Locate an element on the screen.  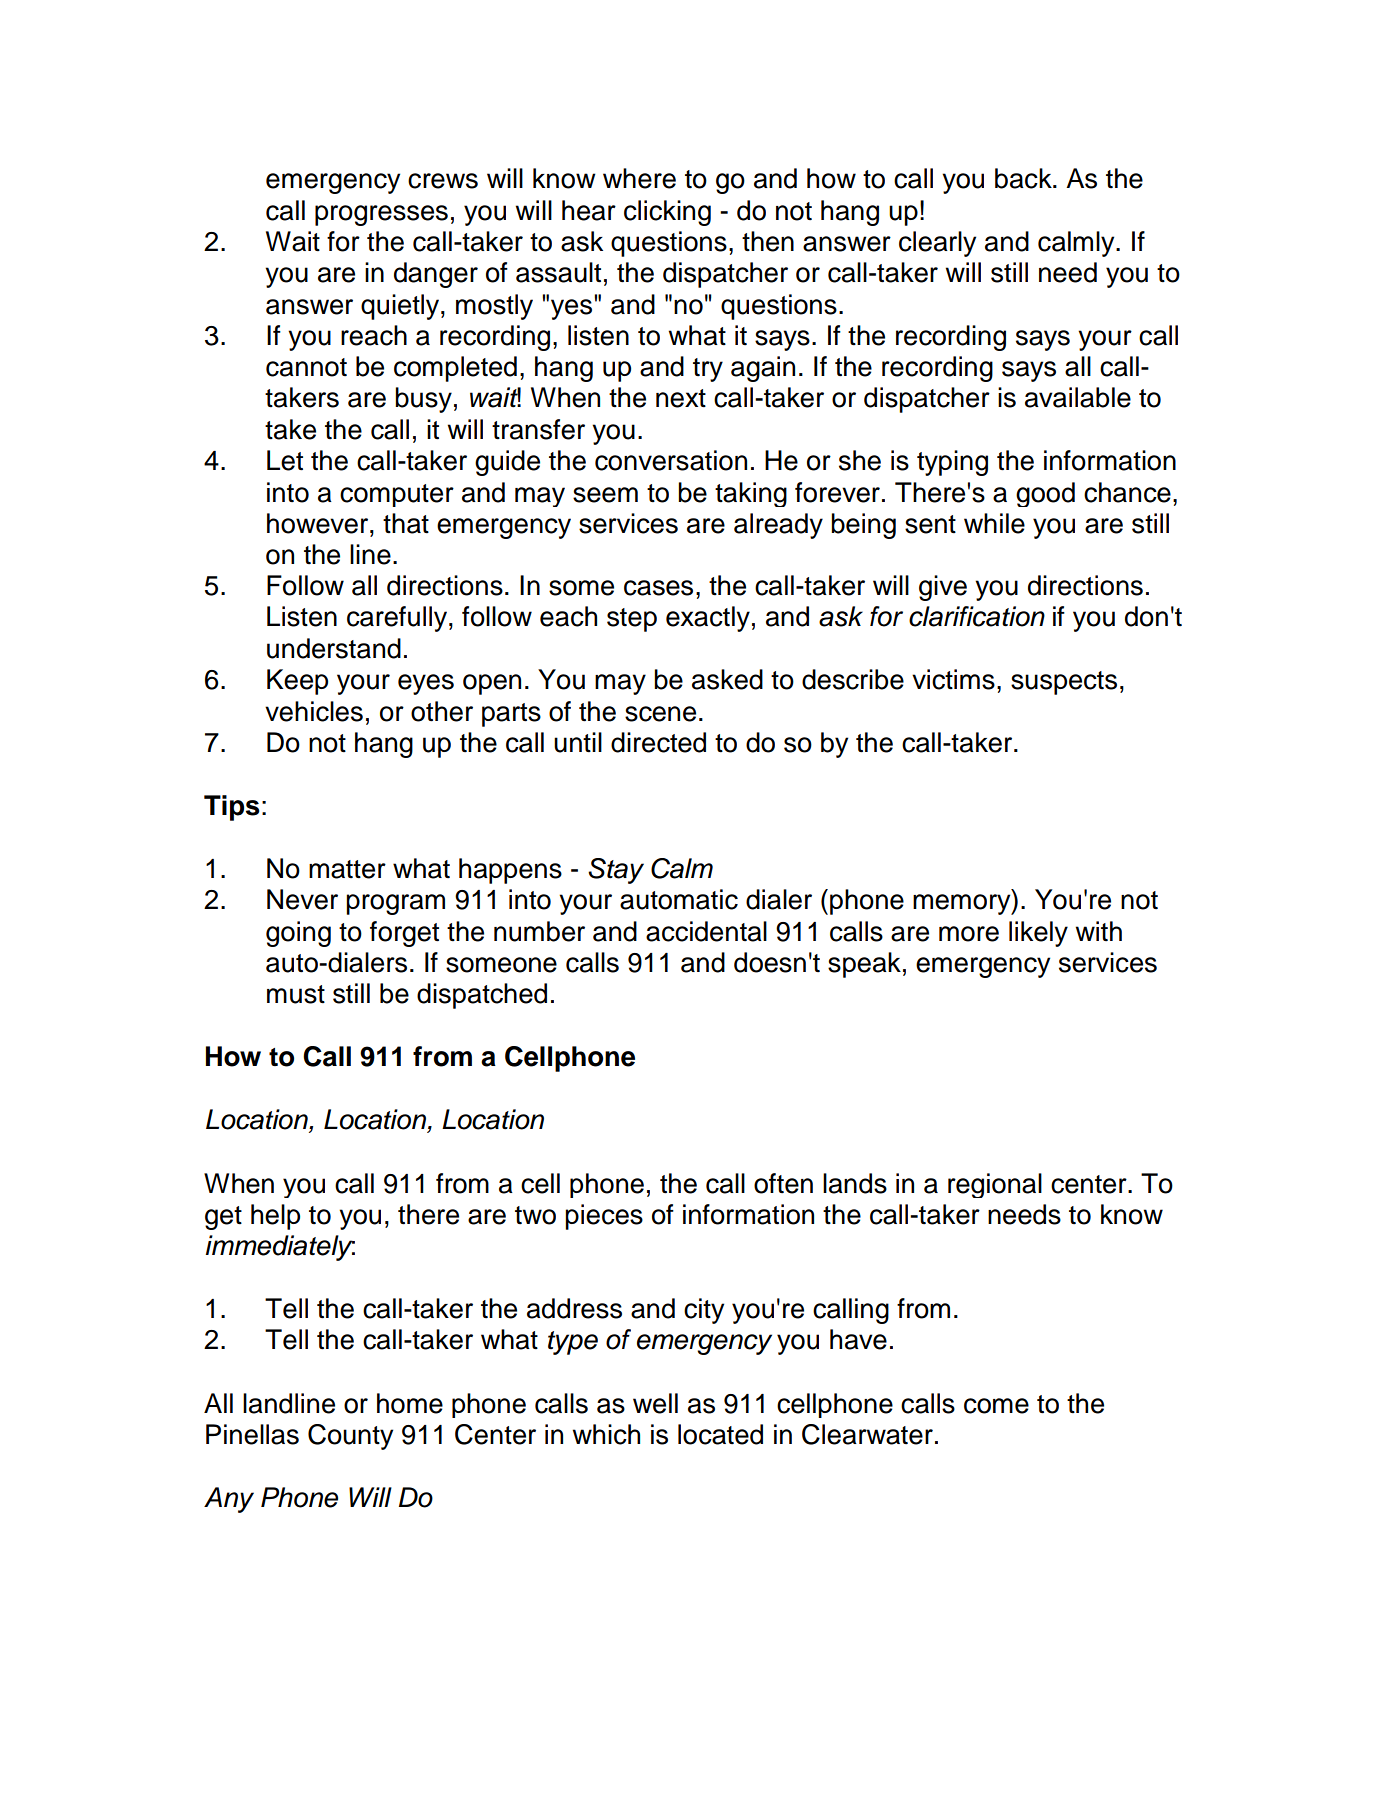
progresses is located at coordinates (381, 215).
